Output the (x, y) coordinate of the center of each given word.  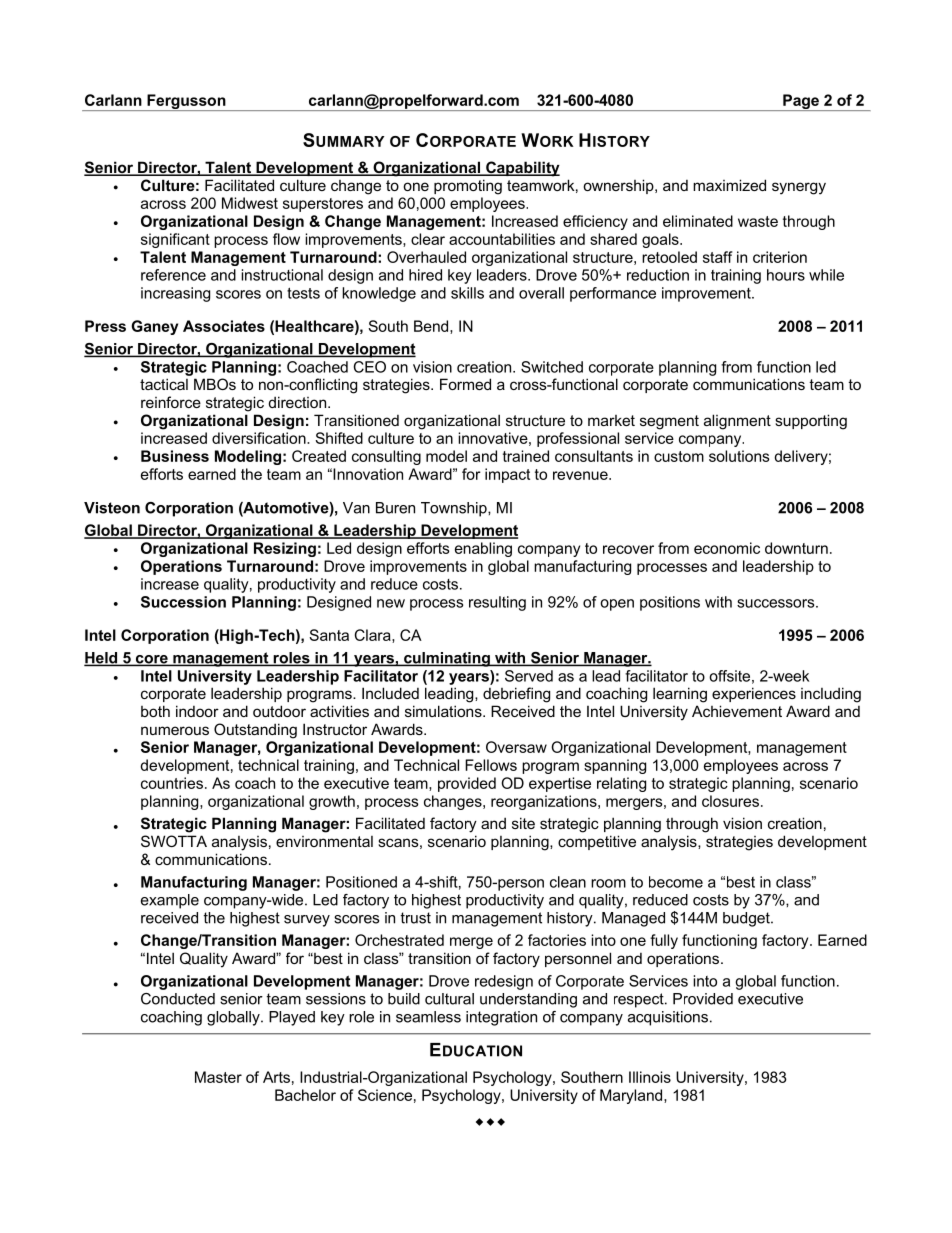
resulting (497, 603)
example (170, 901)
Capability (522, 169)
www (490, 1122)
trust (415, 918)
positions (670, 603)
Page (801, 102)
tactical (164, 384)
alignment (737, 422)
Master (218, 1077)
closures (730, 801)
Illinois (650, 1077)
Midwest (250, 203)
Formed (465, 384)
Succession (183, 602)
